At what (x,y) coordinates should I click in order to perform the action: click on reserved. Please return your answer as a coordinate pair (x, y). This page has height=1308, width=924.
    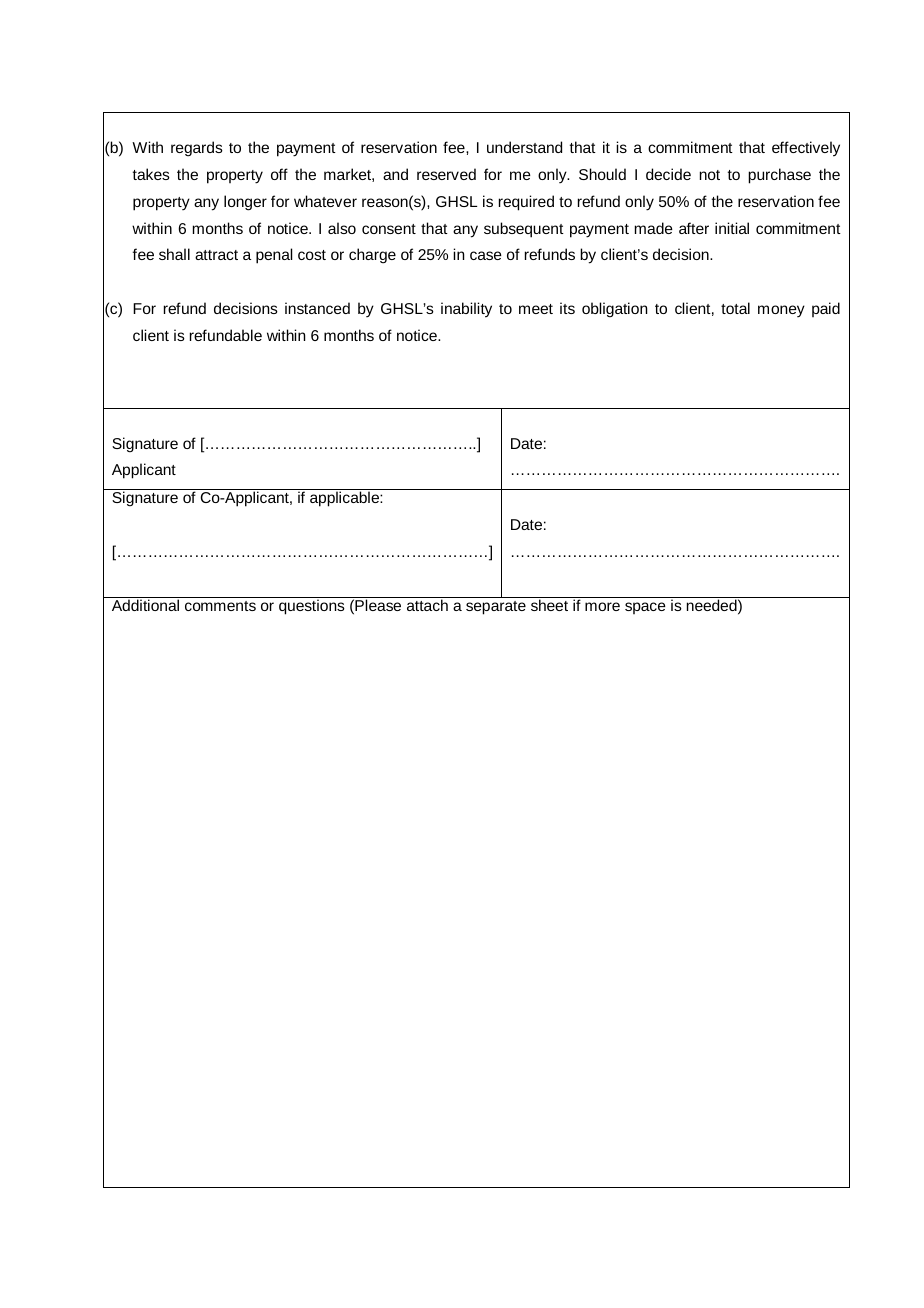
    Looking at the image, I should click on (446, 174).
